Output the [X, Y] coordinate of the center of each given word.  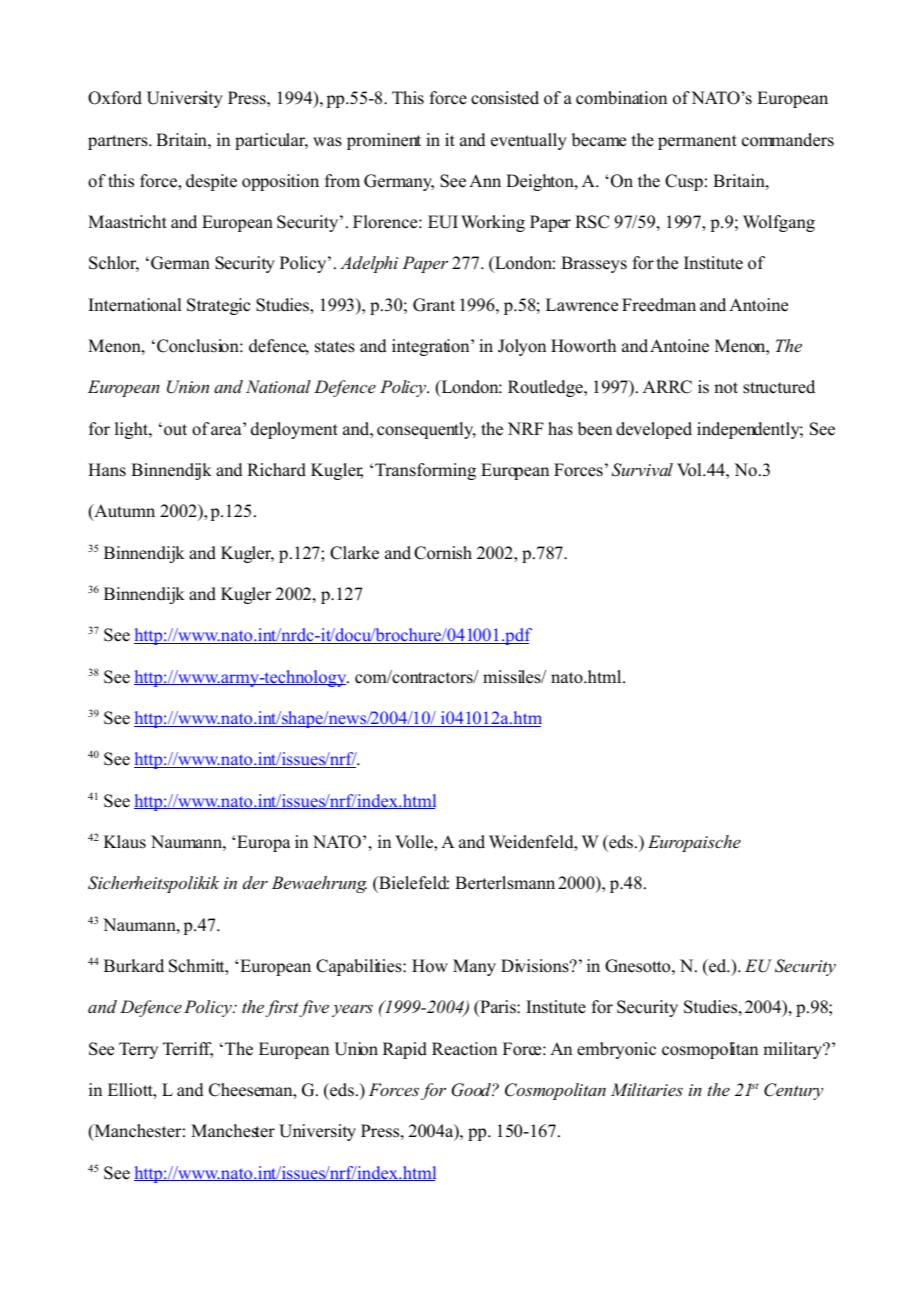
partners [119, 142]
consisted [505, 98]
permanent [697, 142]
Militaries [647, 1089]
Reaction [464, 1049]
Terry [138, 1050]
